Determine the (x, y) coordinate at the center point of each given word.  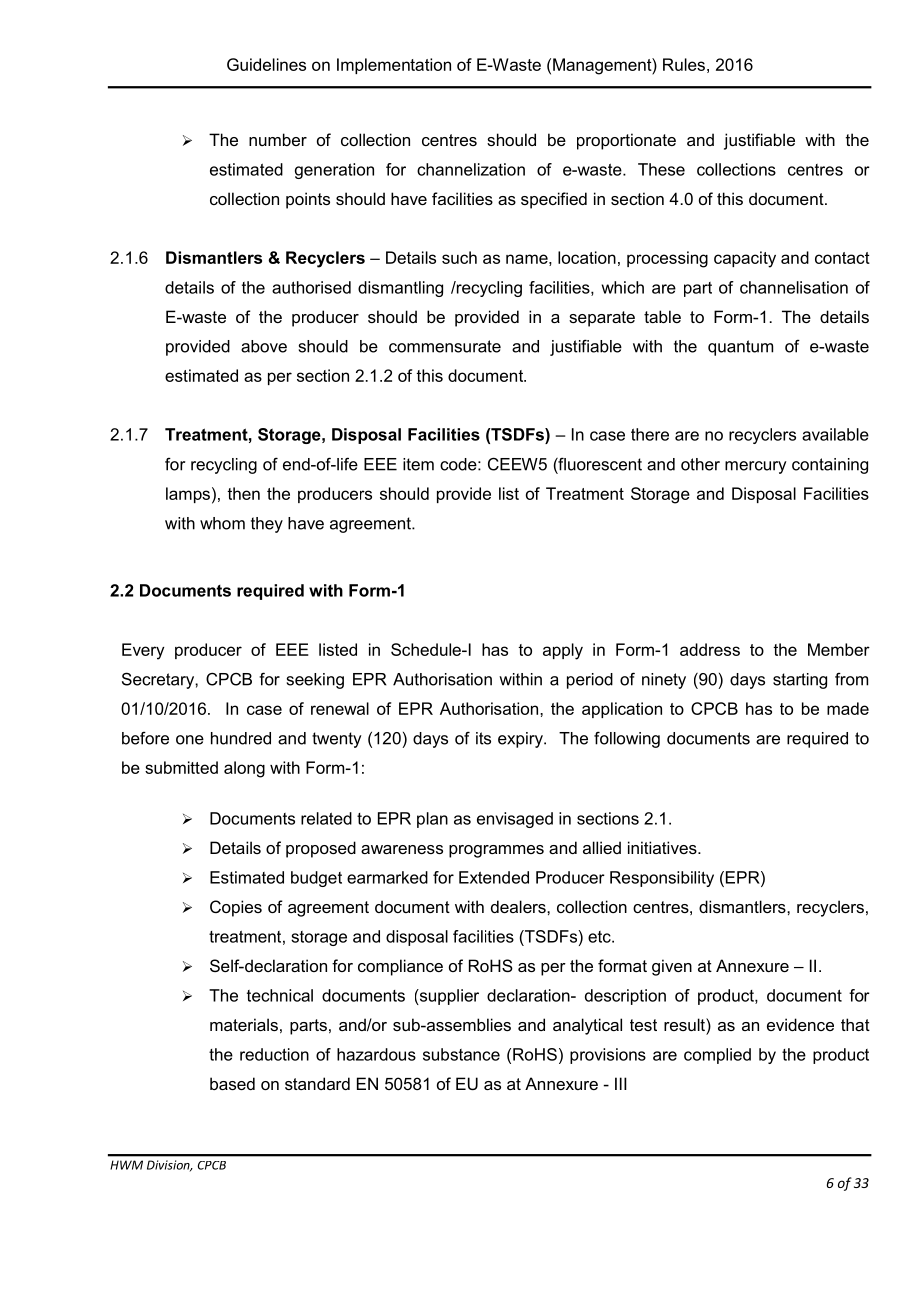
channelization (471, 169)
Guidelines (266, 64)
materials (244, 1024)
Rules (684, 64)
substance (461, 1054)
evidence (800, 1024)
